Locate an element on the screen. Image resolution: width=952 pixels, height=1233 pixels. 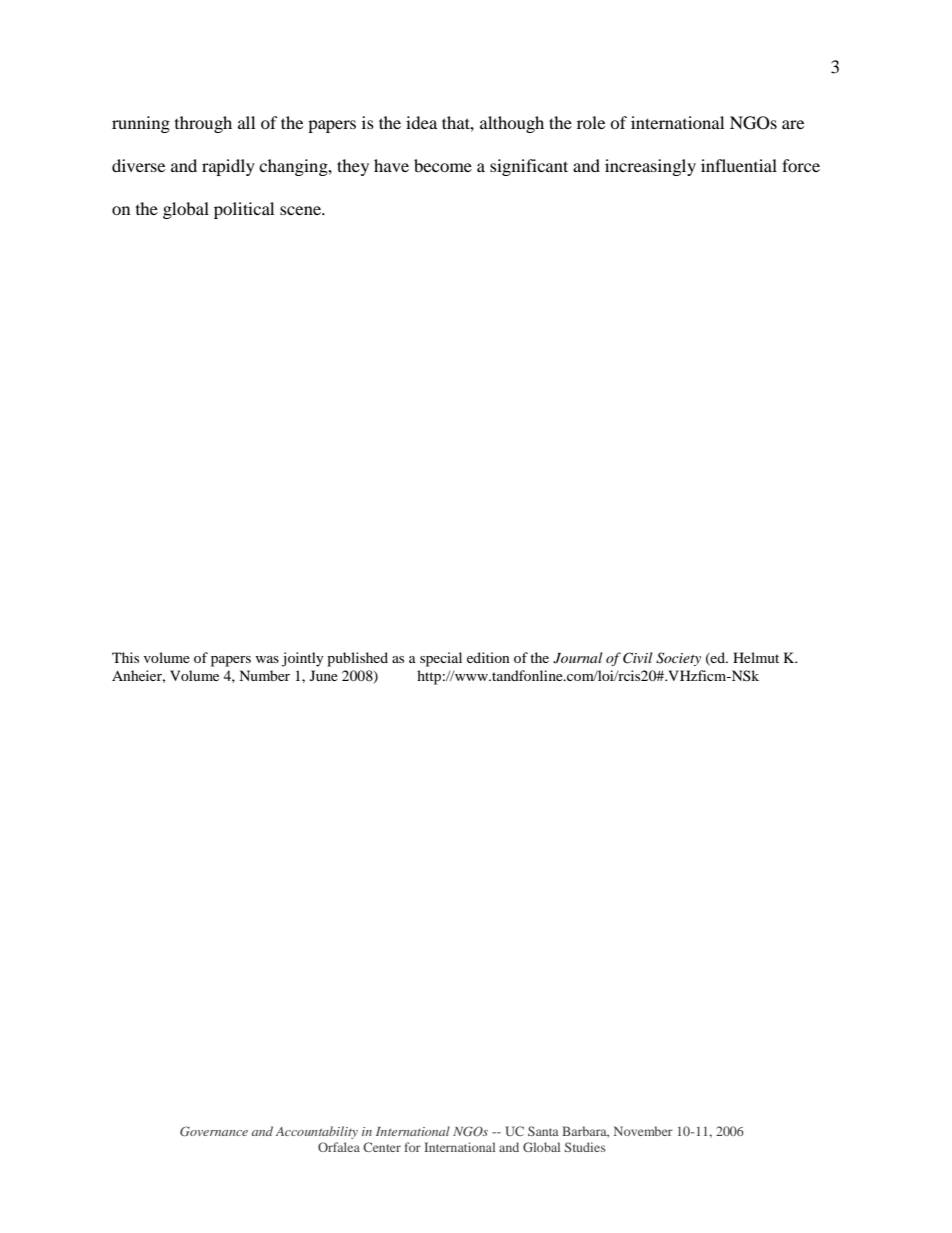
become is located at coordinates (443, 165).
